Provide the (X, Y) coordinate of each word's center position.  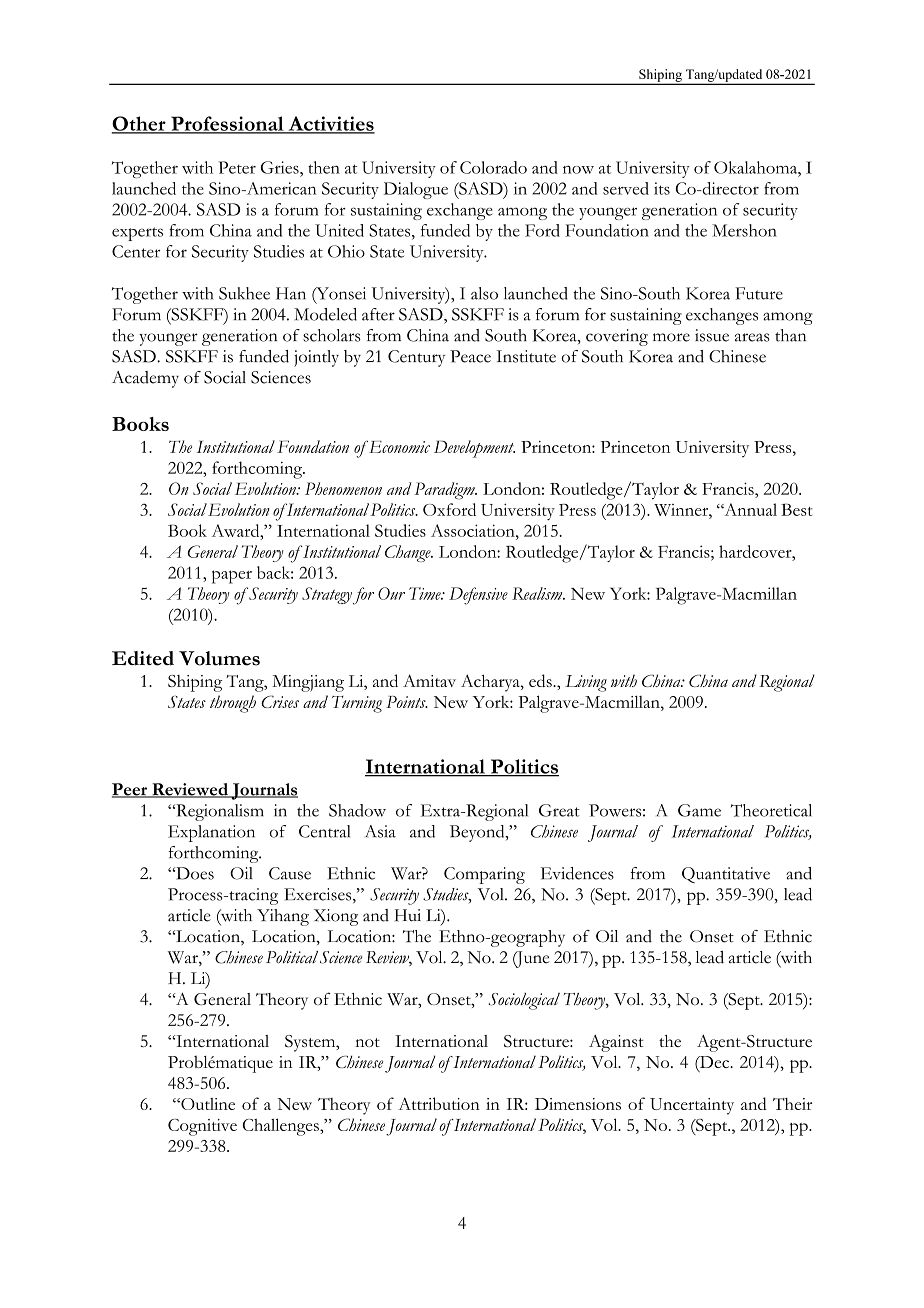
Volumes (219, 658)
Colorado (493, 167)
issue (712, 335)
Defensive (478, 596)
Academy (145, 379)
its (662, 188)
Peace (470, 356)
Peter (237, 167)
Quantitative (726, 875)
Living (586, 683)
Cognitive (202, 1127)
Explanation (211, 833)
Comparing (484, 875)
